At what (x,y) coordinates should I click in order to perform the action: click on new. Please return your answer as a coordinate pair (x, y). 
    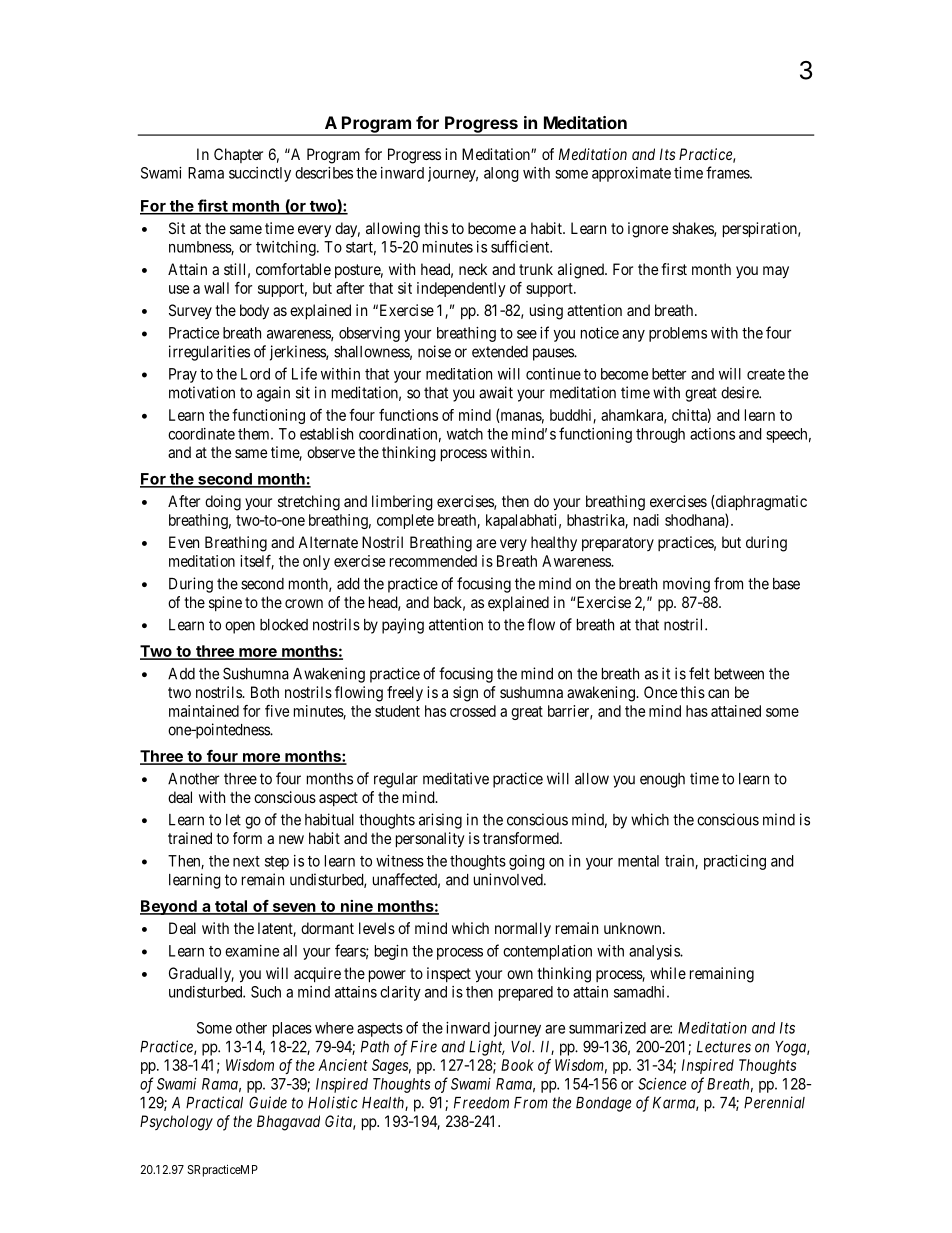
    Looking at the image, I should click on (291, 839).
